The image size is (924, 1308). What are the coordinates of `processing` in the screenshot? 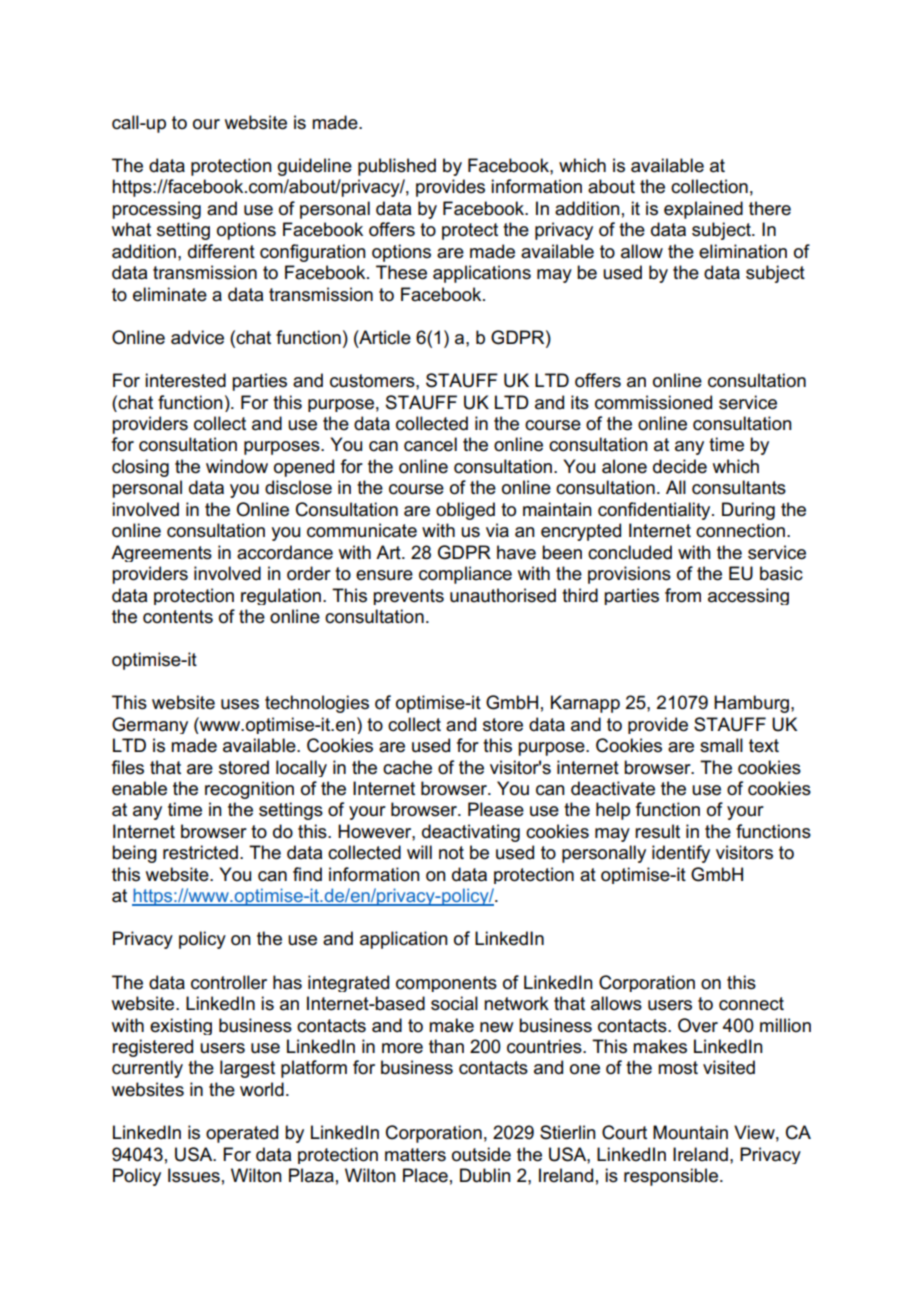 It's located at (156, 210).
